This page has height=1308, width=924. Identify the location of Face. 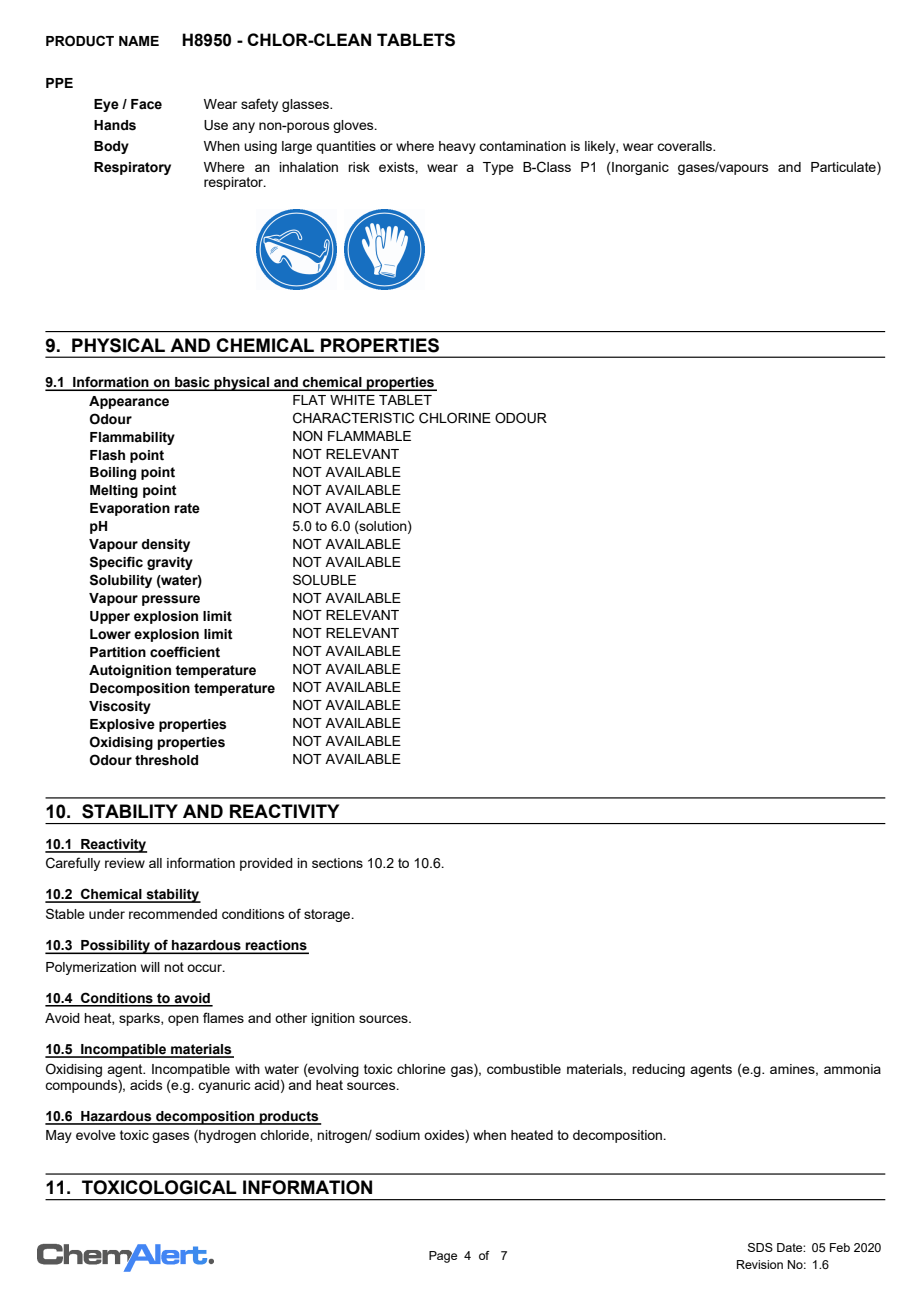
(146, 104).
